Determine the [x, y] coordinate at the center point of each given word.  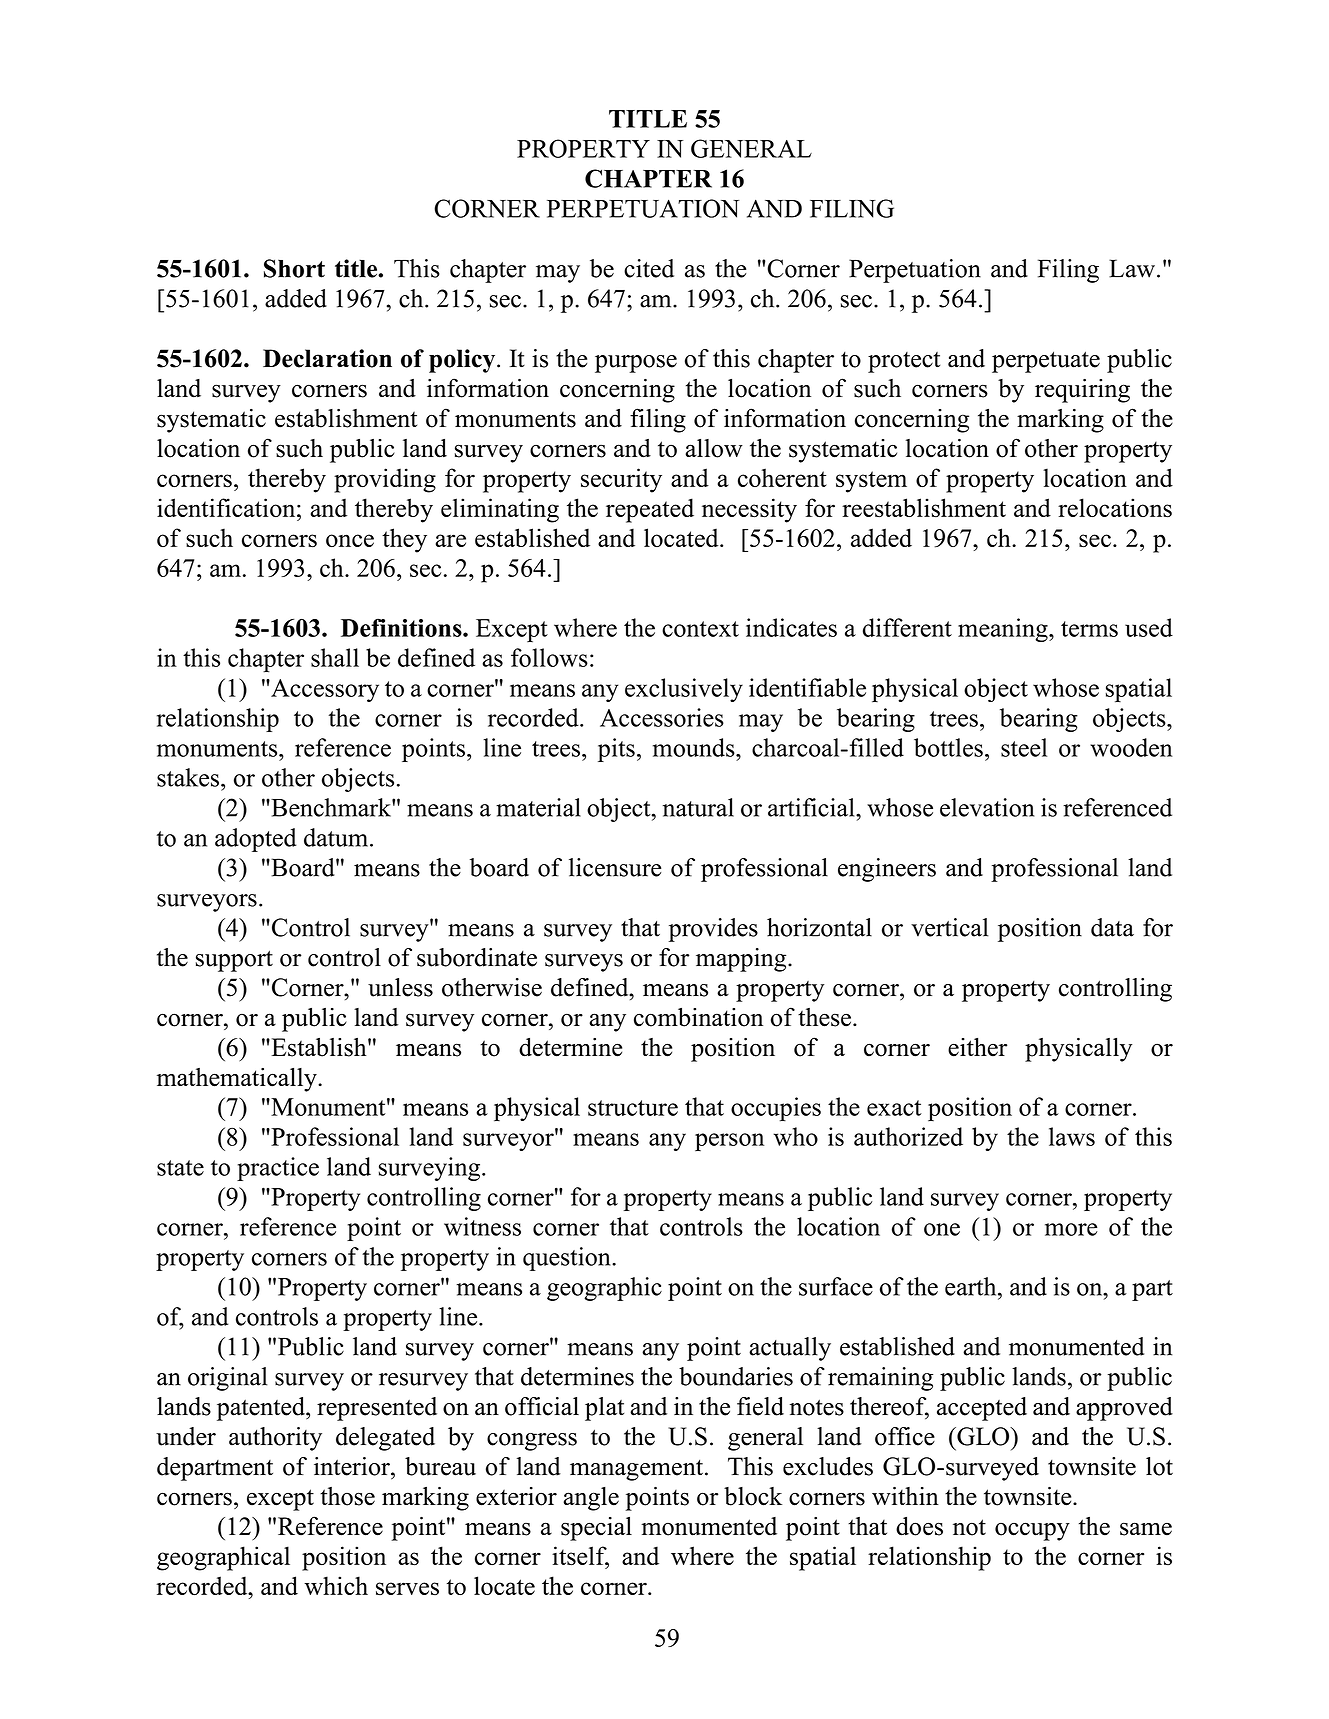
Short [294, 268]
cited [649, 268]
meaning [1004, 630]
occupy [1032, 1532]
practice [278, 1169]
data [1112, 927]
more [1071, 1229]
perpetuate [1046, 362]
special [596, 1529]
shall [335, 657]
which [336, 1585]
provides [713, 930]
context [700, 629]
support [234, 961]
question [568, 1259]
